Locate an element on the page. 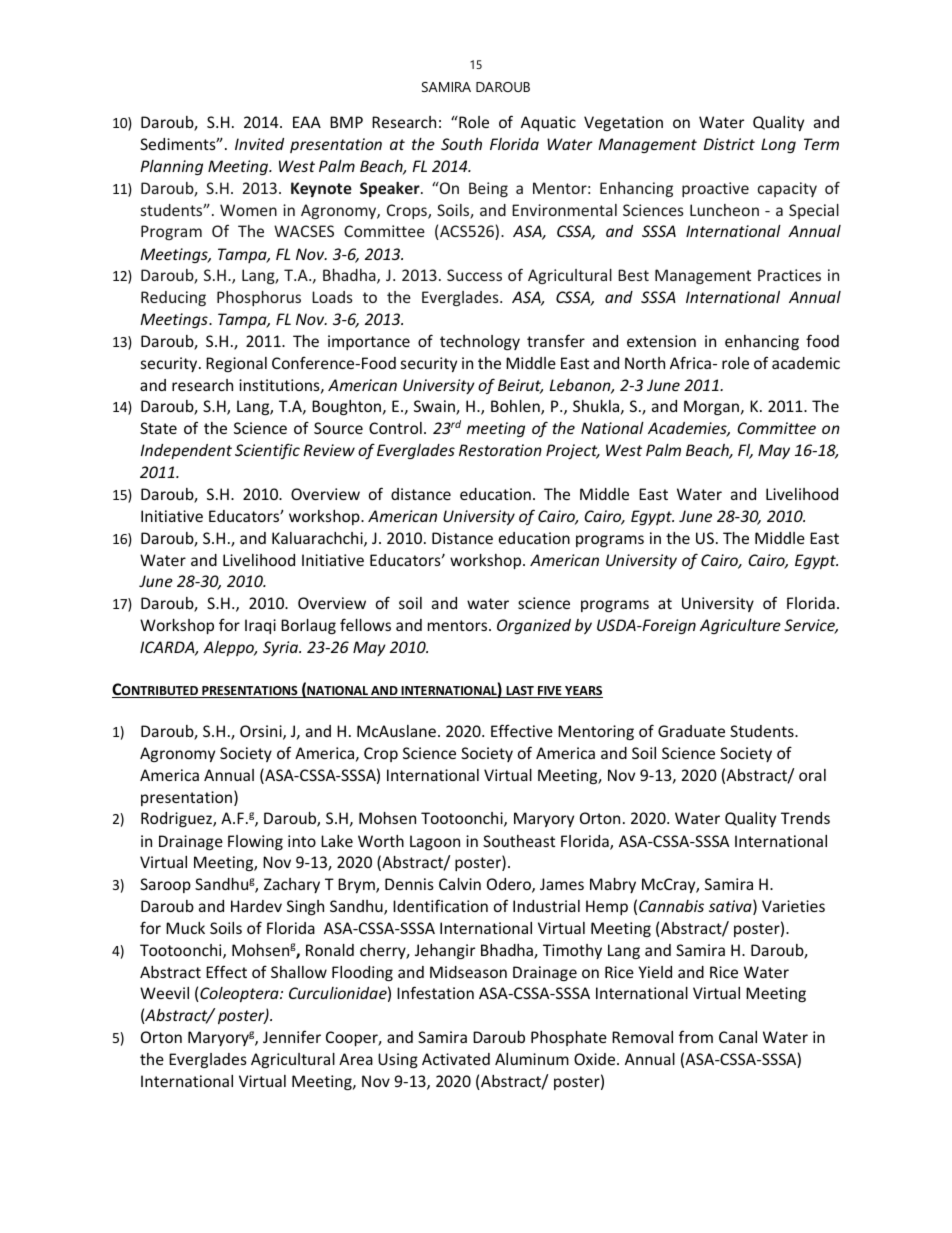  Coleoptera is located at coordinates (239, 994).
